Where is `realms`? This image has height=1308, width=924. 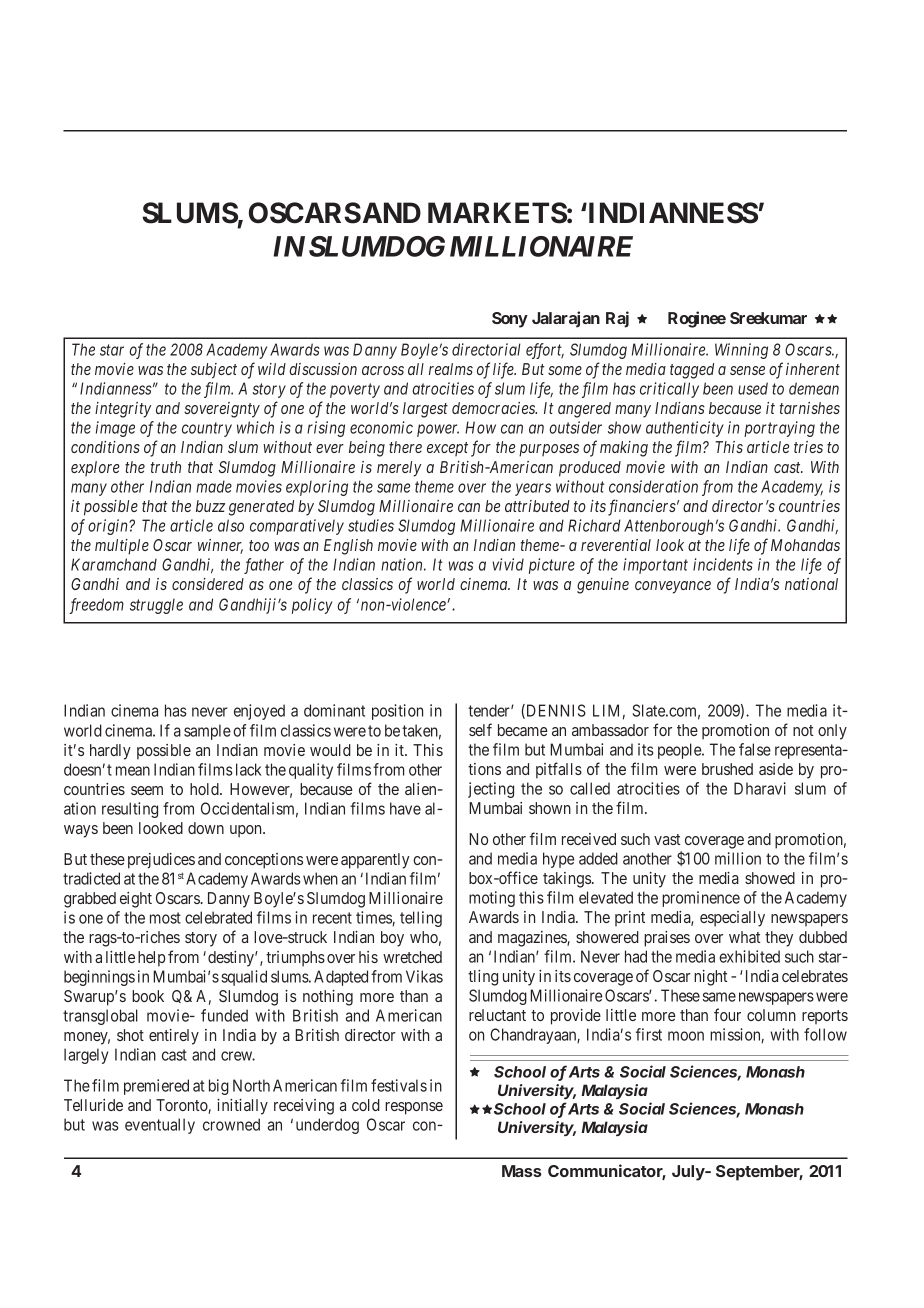
realms is located at coordinates (451, 369).
